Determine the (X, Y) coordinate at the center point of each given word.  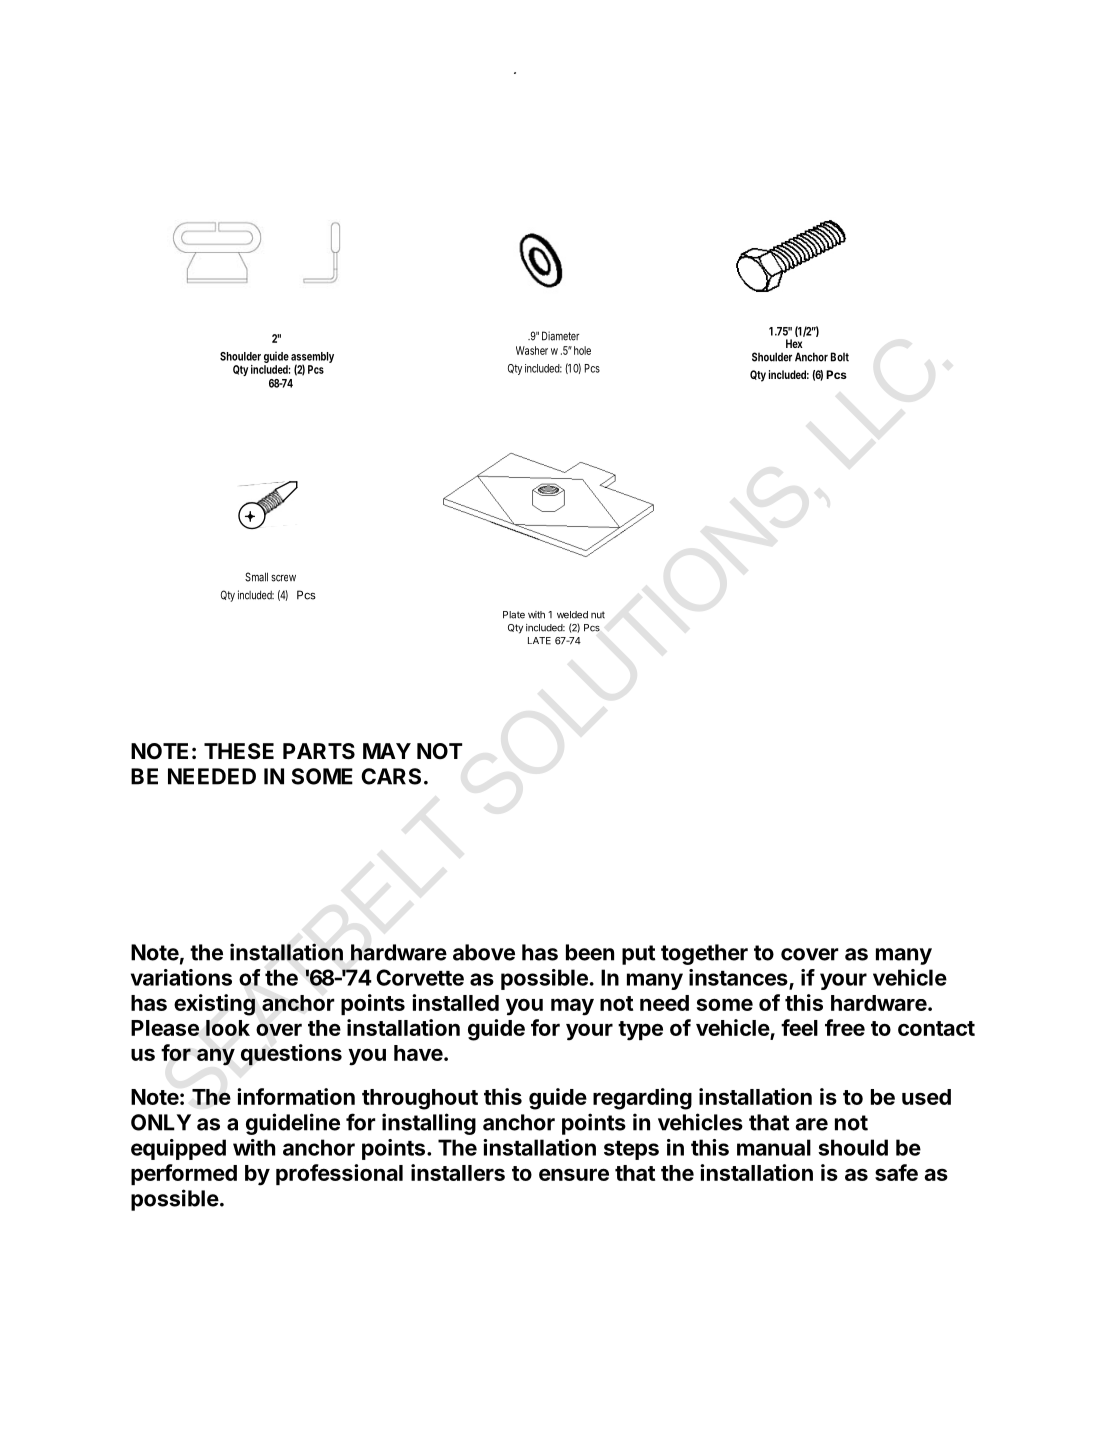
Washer (532, 350)
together (704, 954)
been (590, 952)
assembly (312, 358)
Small (256, 577)
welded (572, 615)
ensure (574, 1174)
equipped (178, 1149)
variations (181, 977)
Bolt (840, 357)
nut (598, 615)
